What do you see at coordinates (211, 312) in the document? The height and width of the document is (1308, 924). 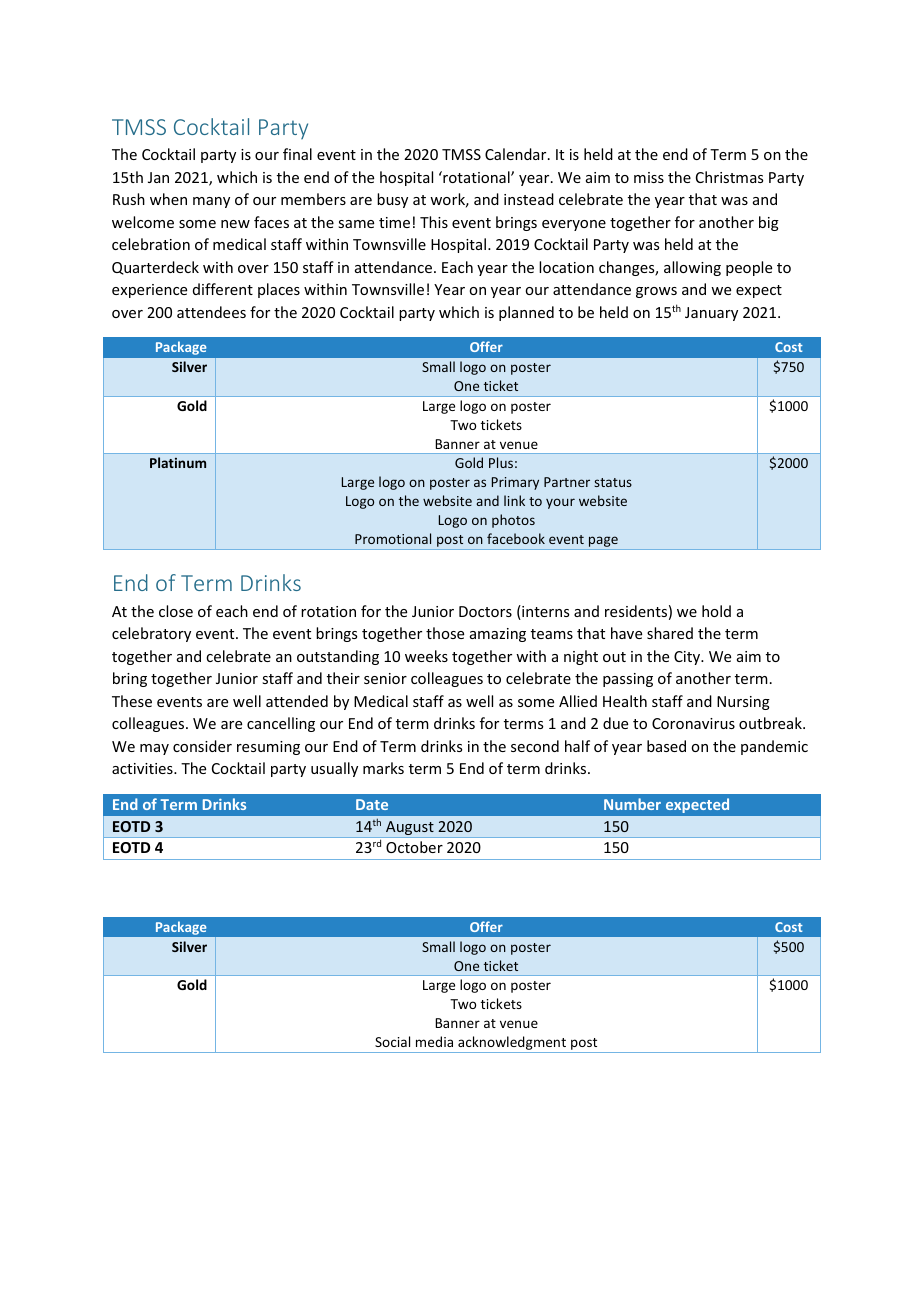 I see `attendees` at bounding box center [211, 312].
